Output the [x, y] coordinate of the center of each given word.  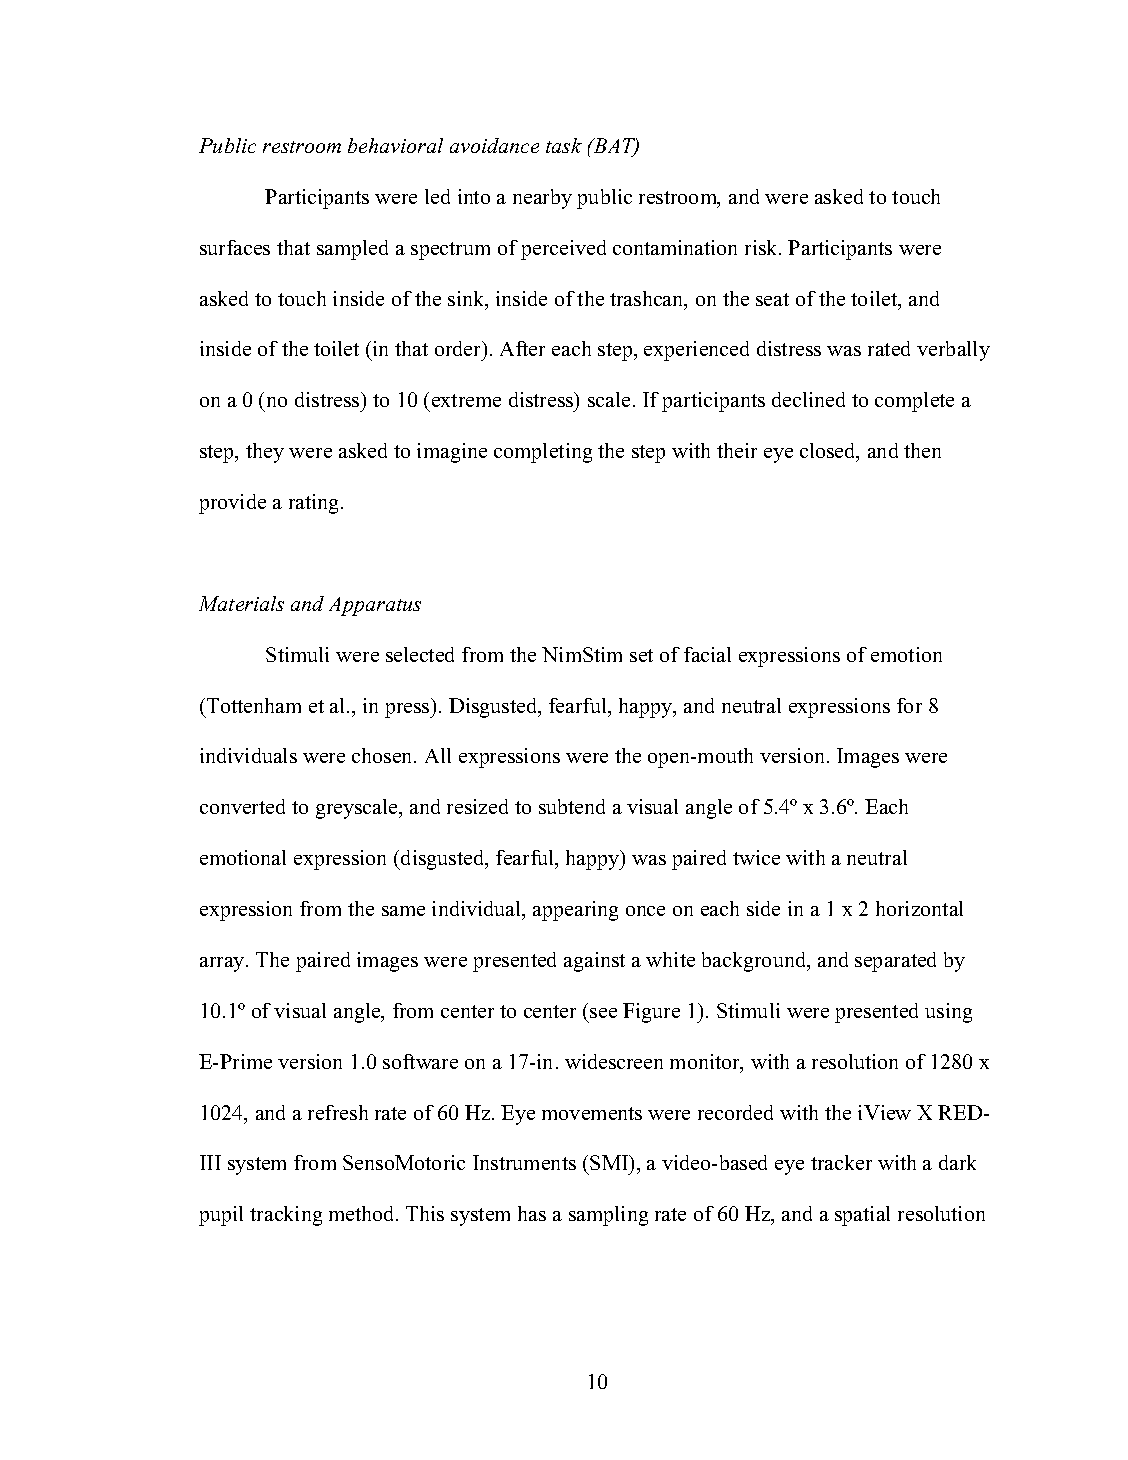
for [909, 705]
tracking [286, 1216]
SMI [610, 1164]
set [641, 655]
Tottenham [254, 705]
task [564, 145]
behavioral [395, 145]
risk [762, 247]
